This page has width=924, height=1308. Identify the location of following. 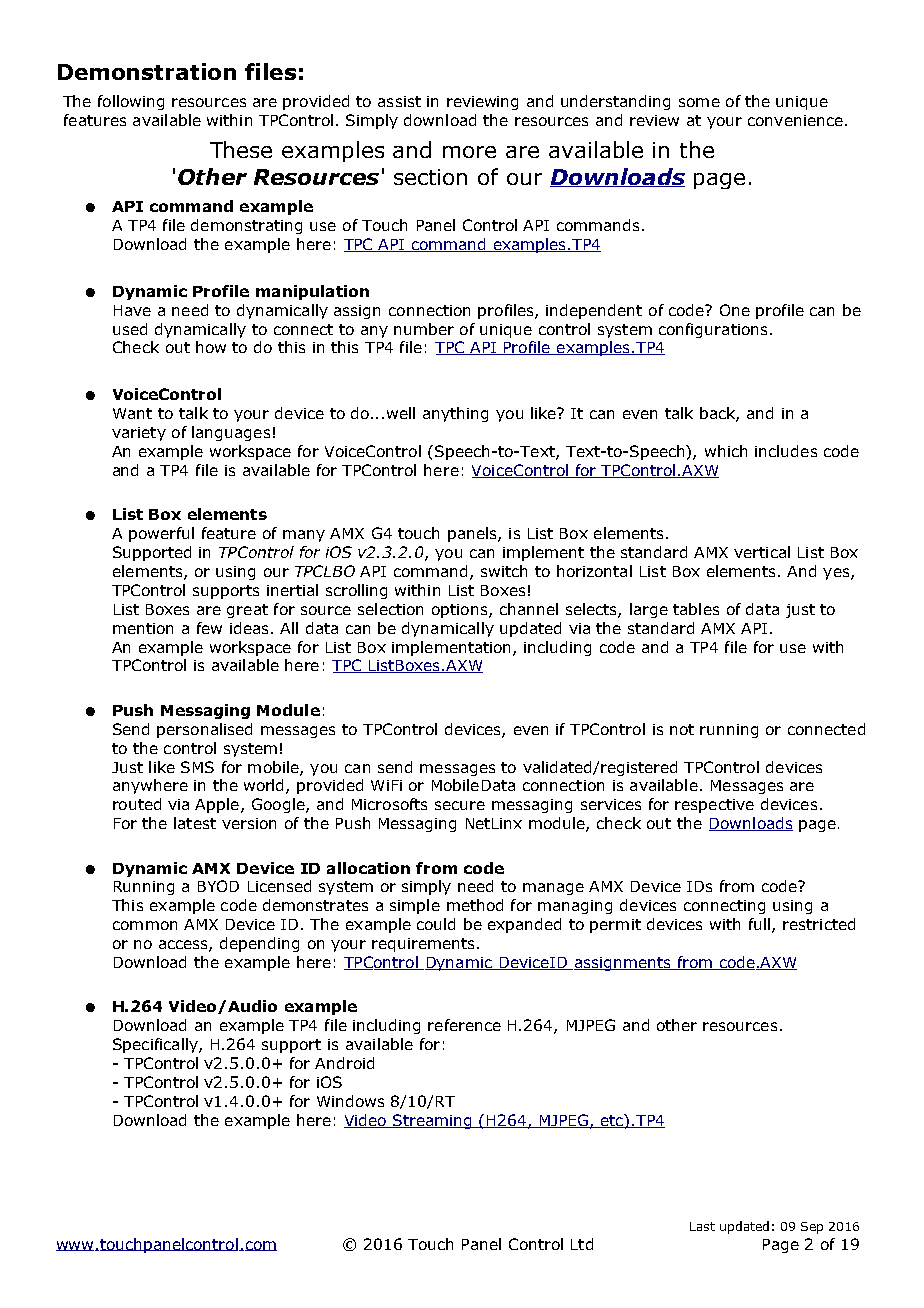
(131, 102).
